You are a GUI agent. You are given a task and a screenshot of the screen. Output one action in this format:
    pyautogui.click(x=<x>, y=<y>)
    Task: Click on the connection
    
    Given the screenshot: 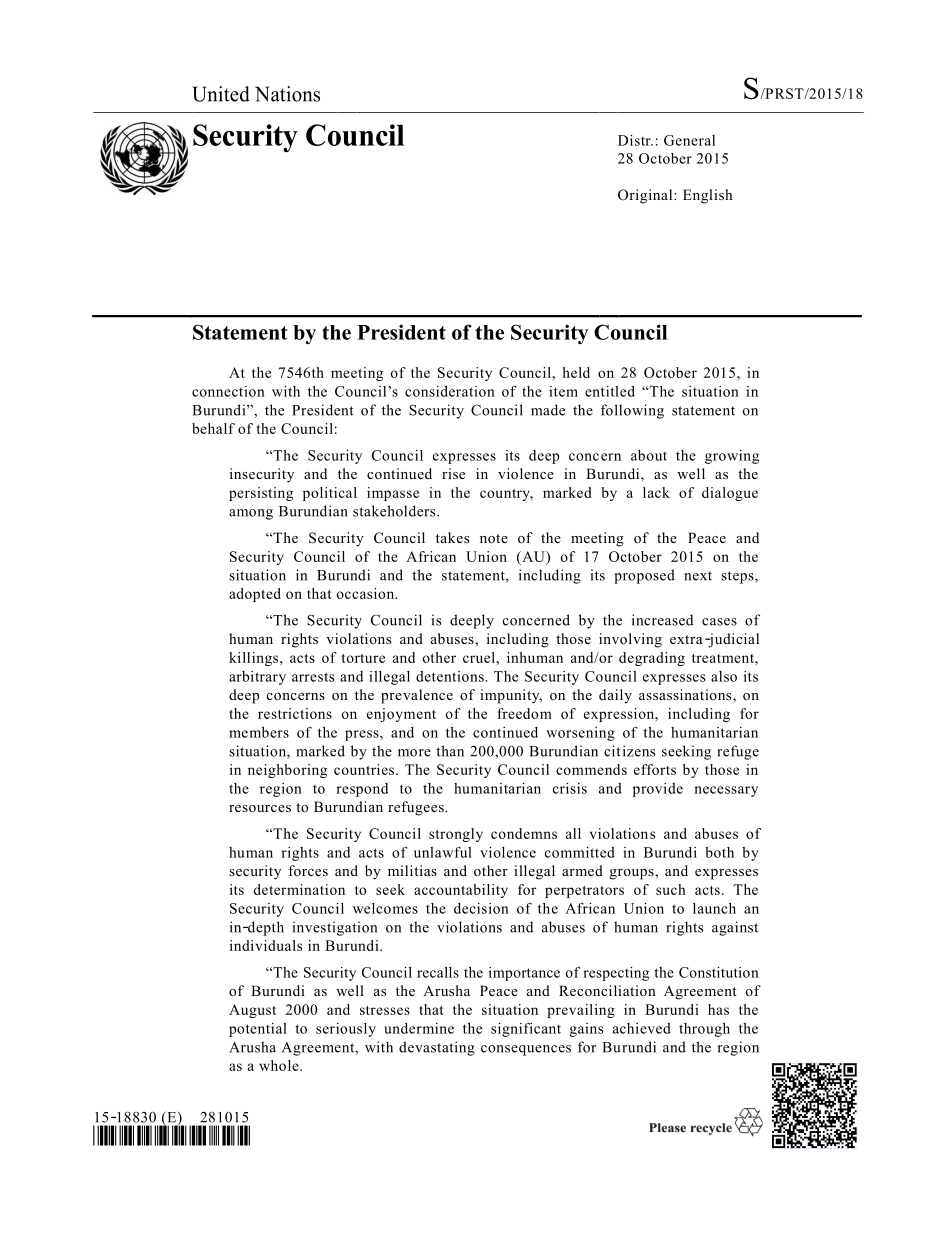 What is the action you would take?
    pyautogui.click(x=228, y=391)
